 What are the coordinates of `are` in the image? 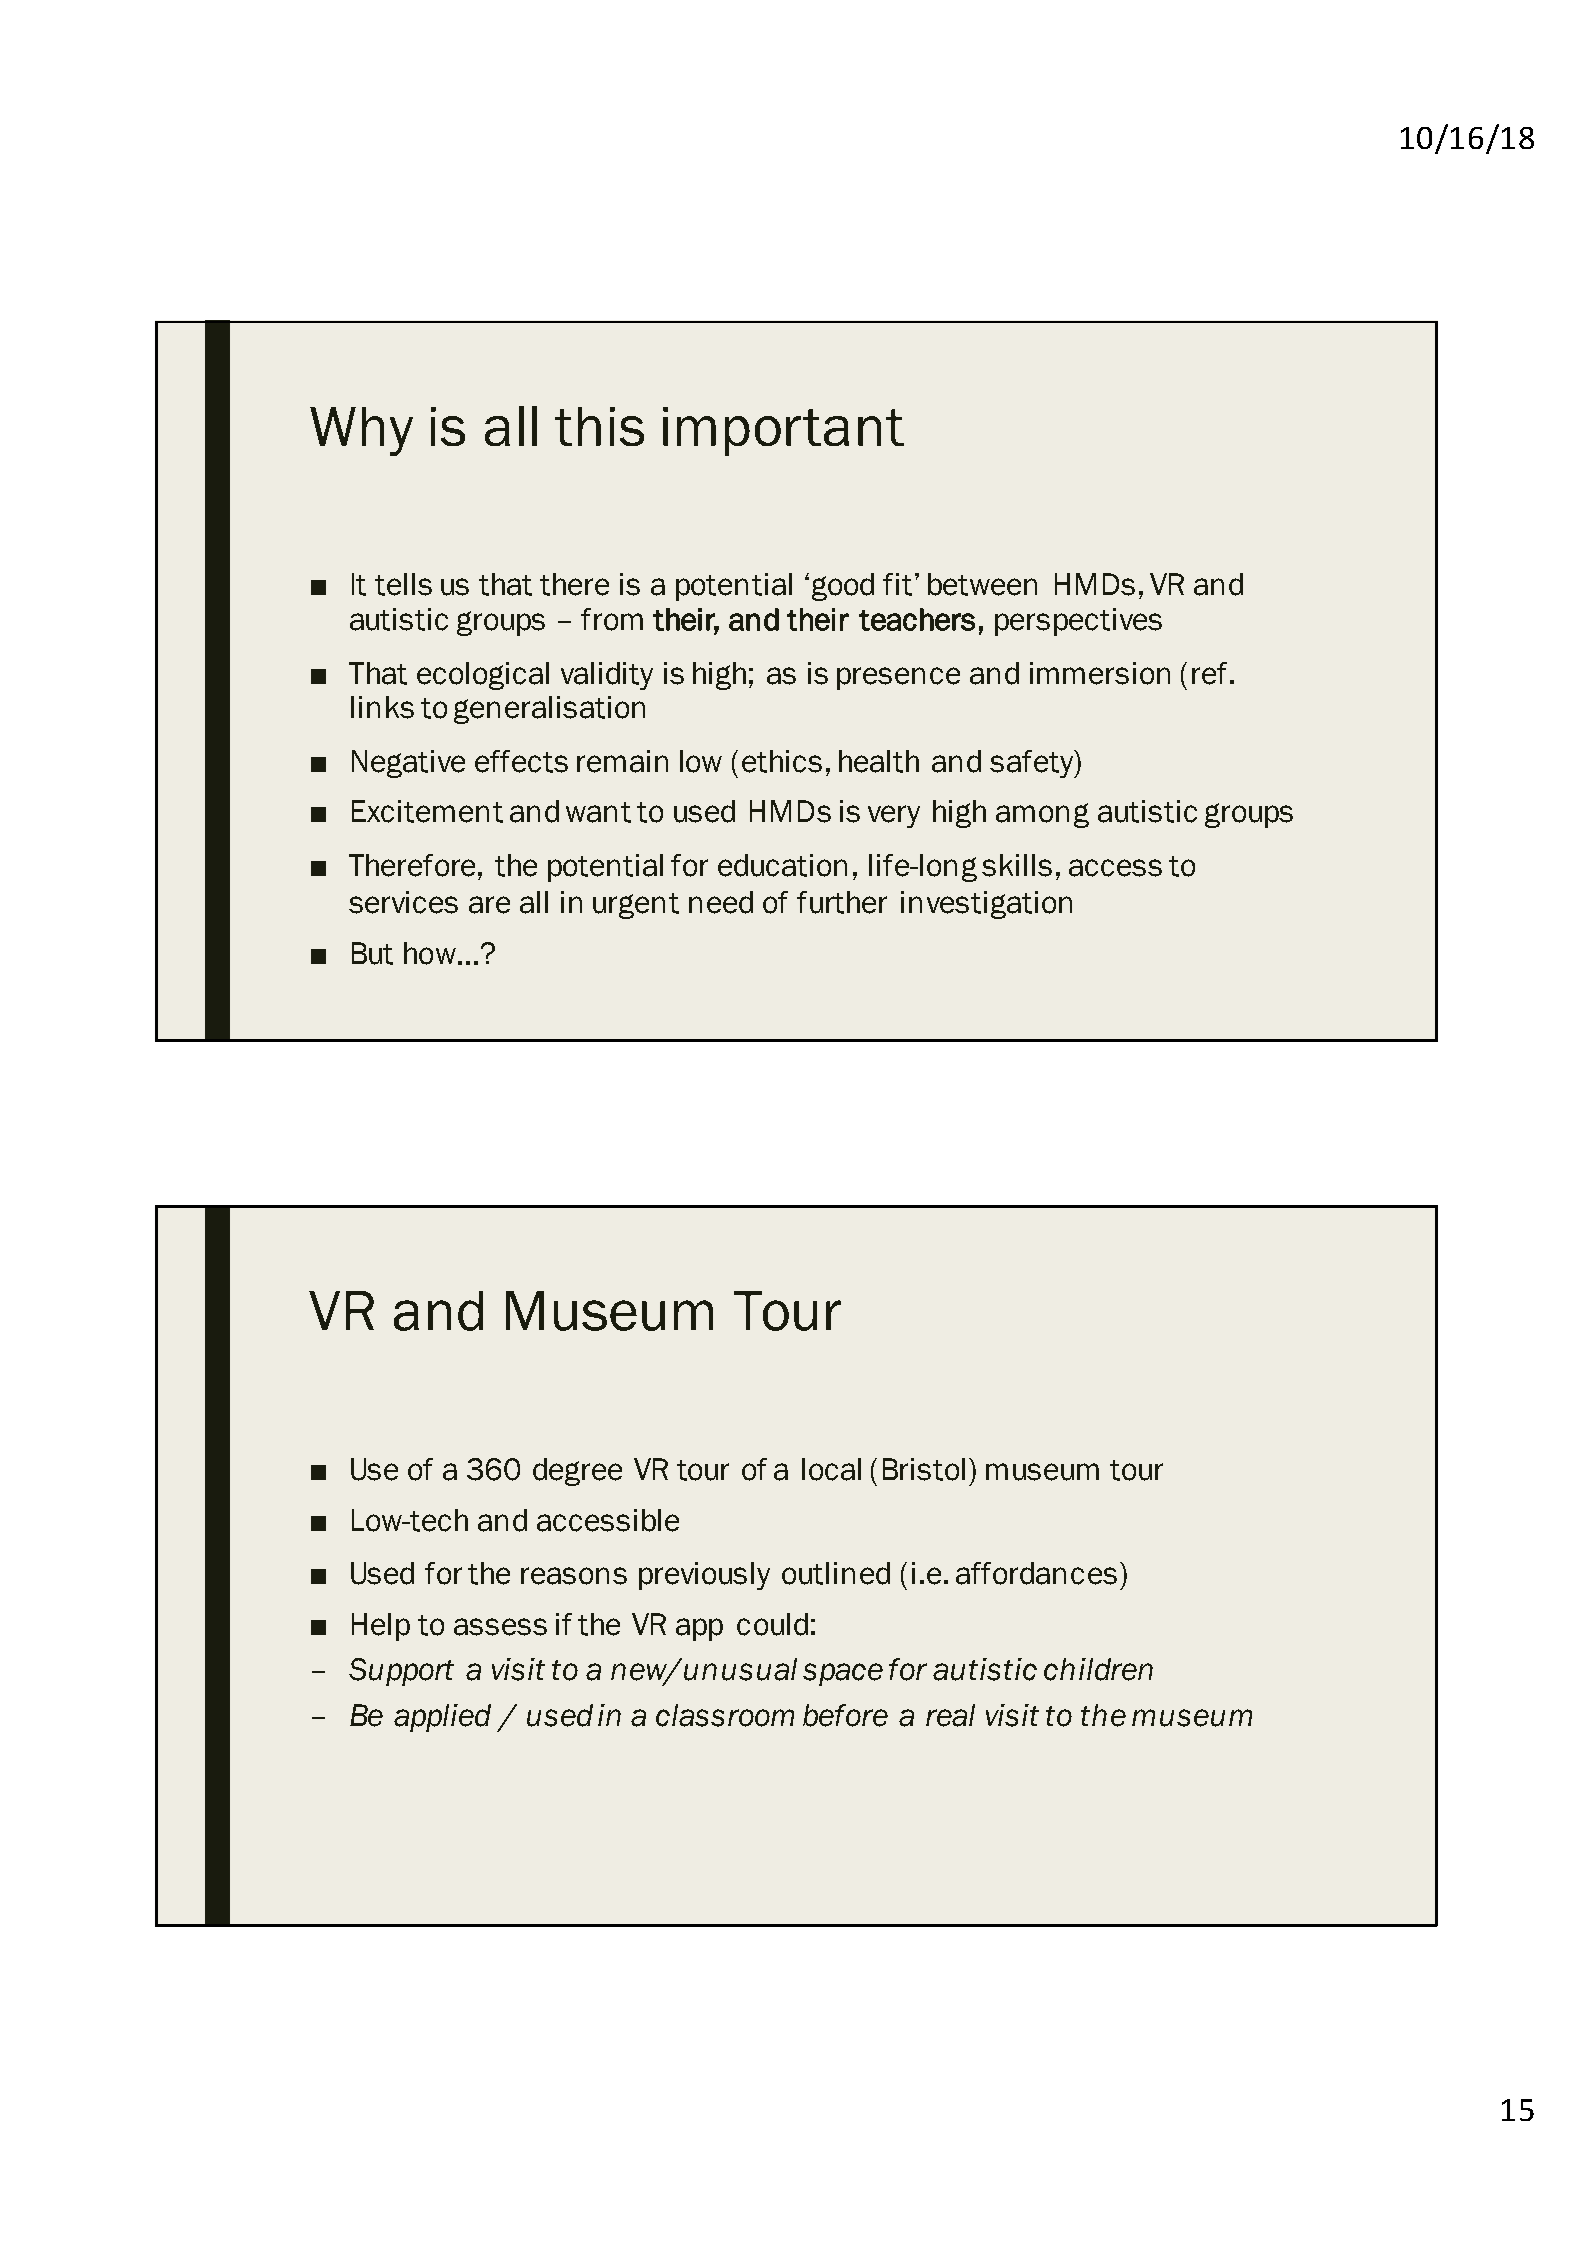 It's located at (489, 905).
